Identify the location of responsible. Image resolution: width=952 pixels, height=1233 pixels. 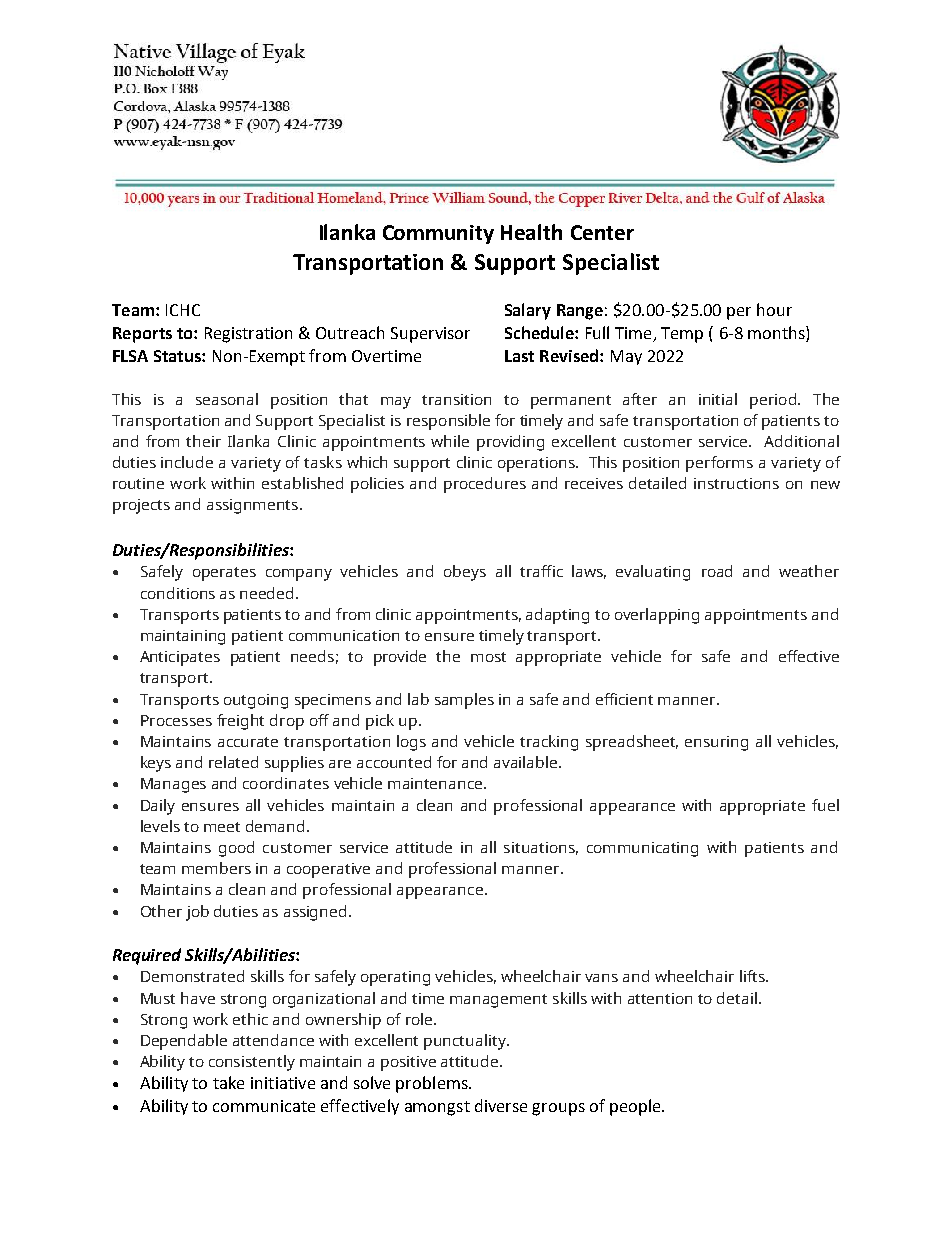
(448, 422).
